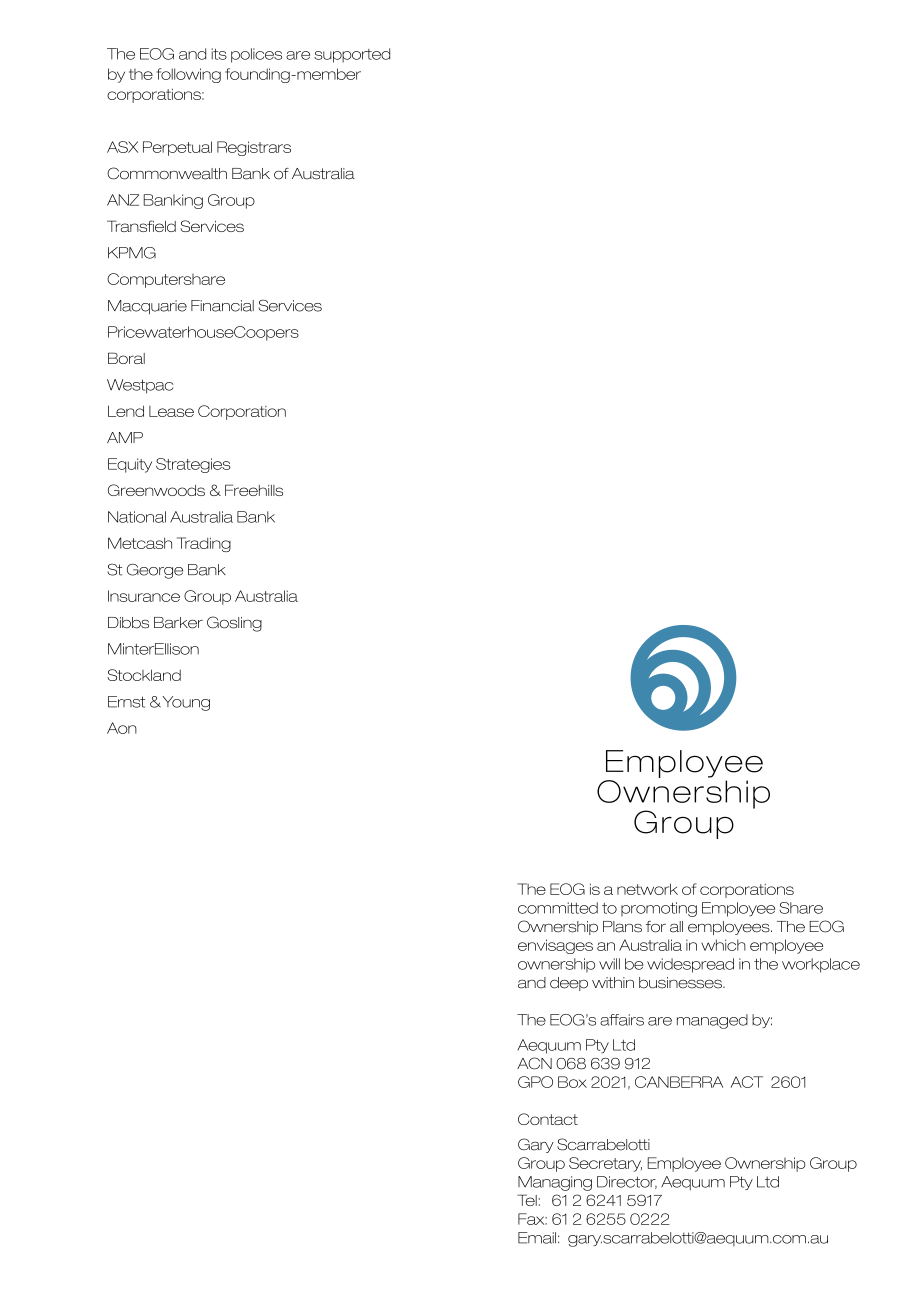  I want to click on network, so click(647, 889).
